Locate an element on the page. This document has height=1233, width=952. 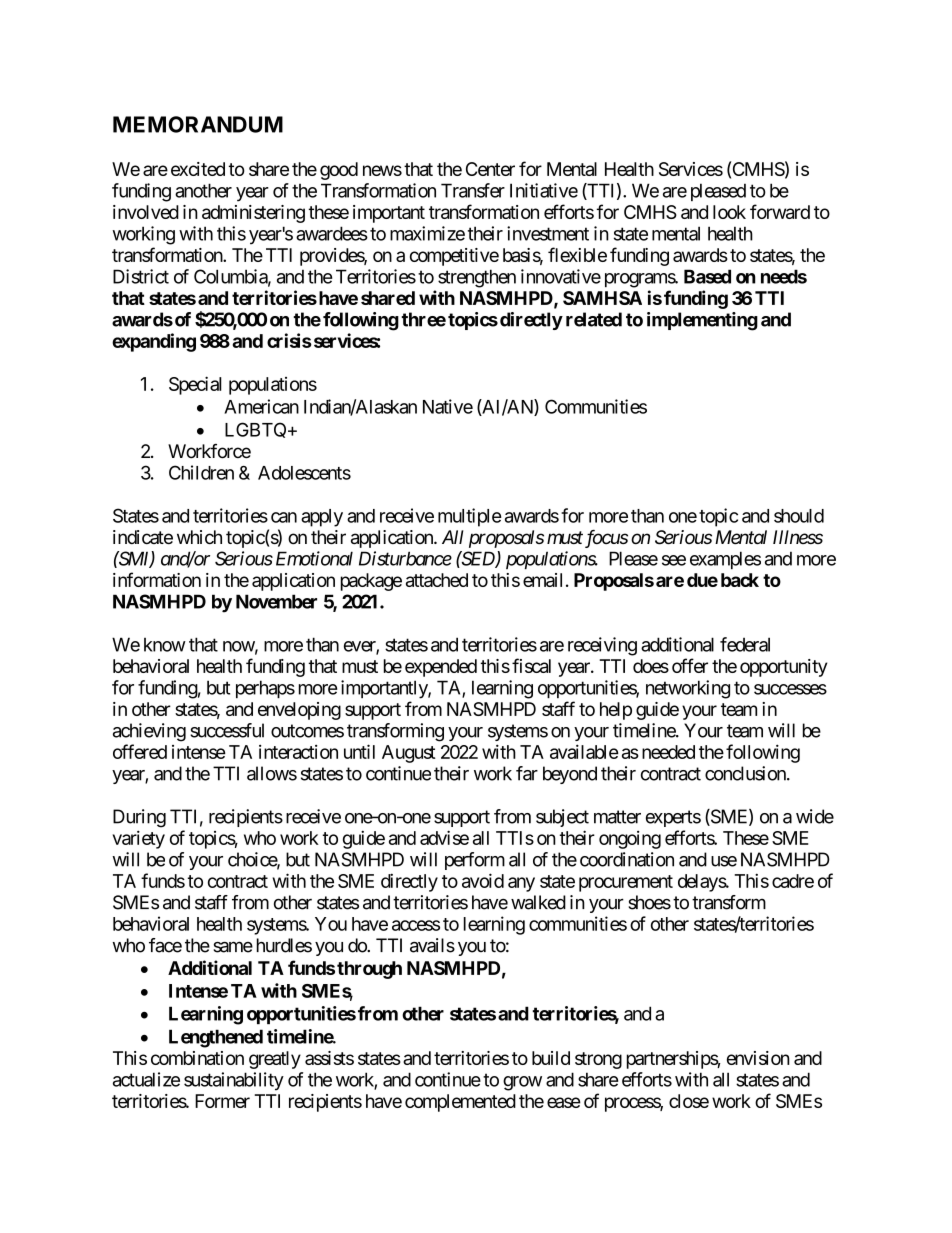
excited is located at coordinates (198, 169).
